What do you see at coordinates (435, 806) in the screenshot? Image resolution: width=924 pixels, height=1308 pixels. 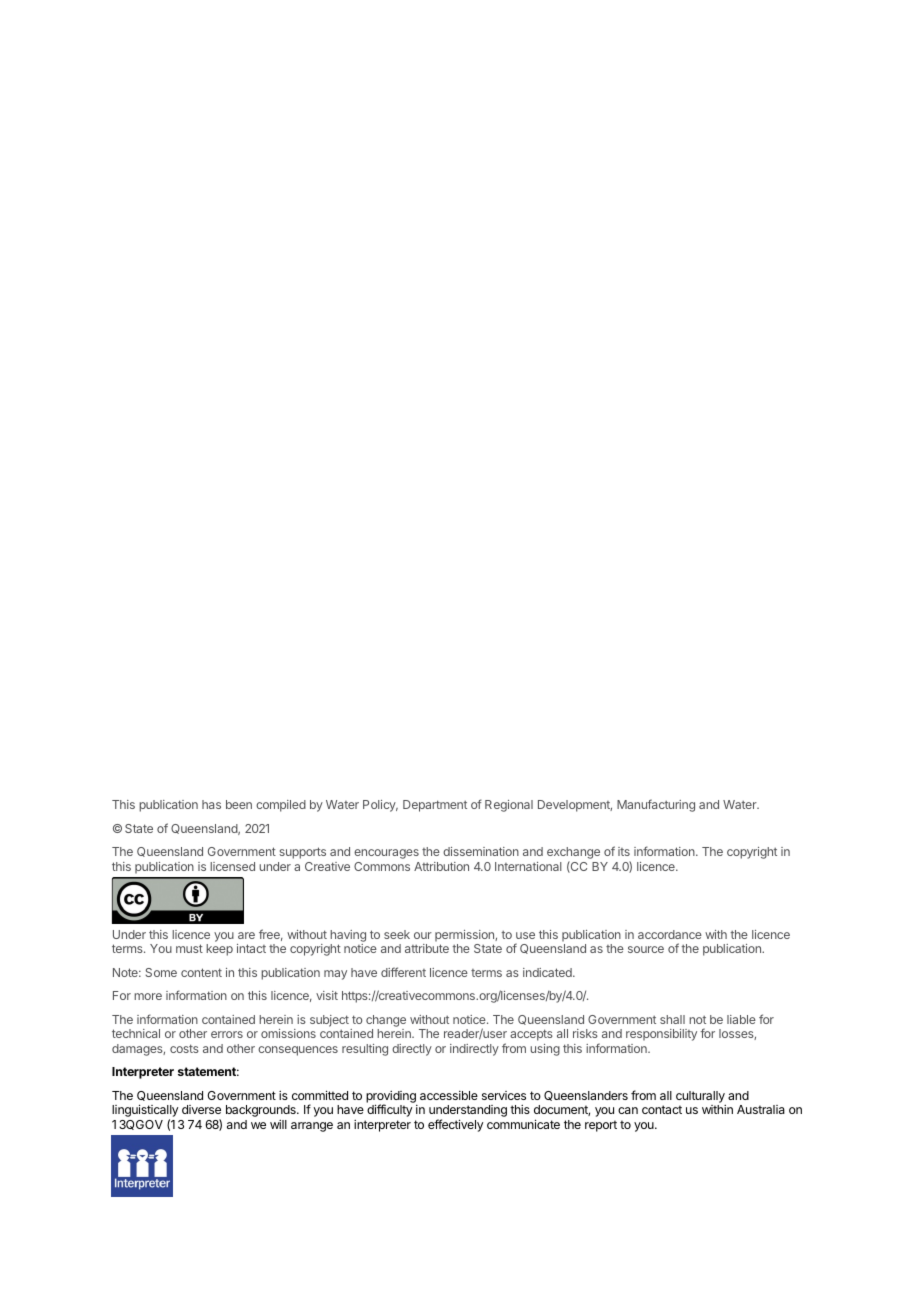 I see `Department` at bounding box center [435, 806].
